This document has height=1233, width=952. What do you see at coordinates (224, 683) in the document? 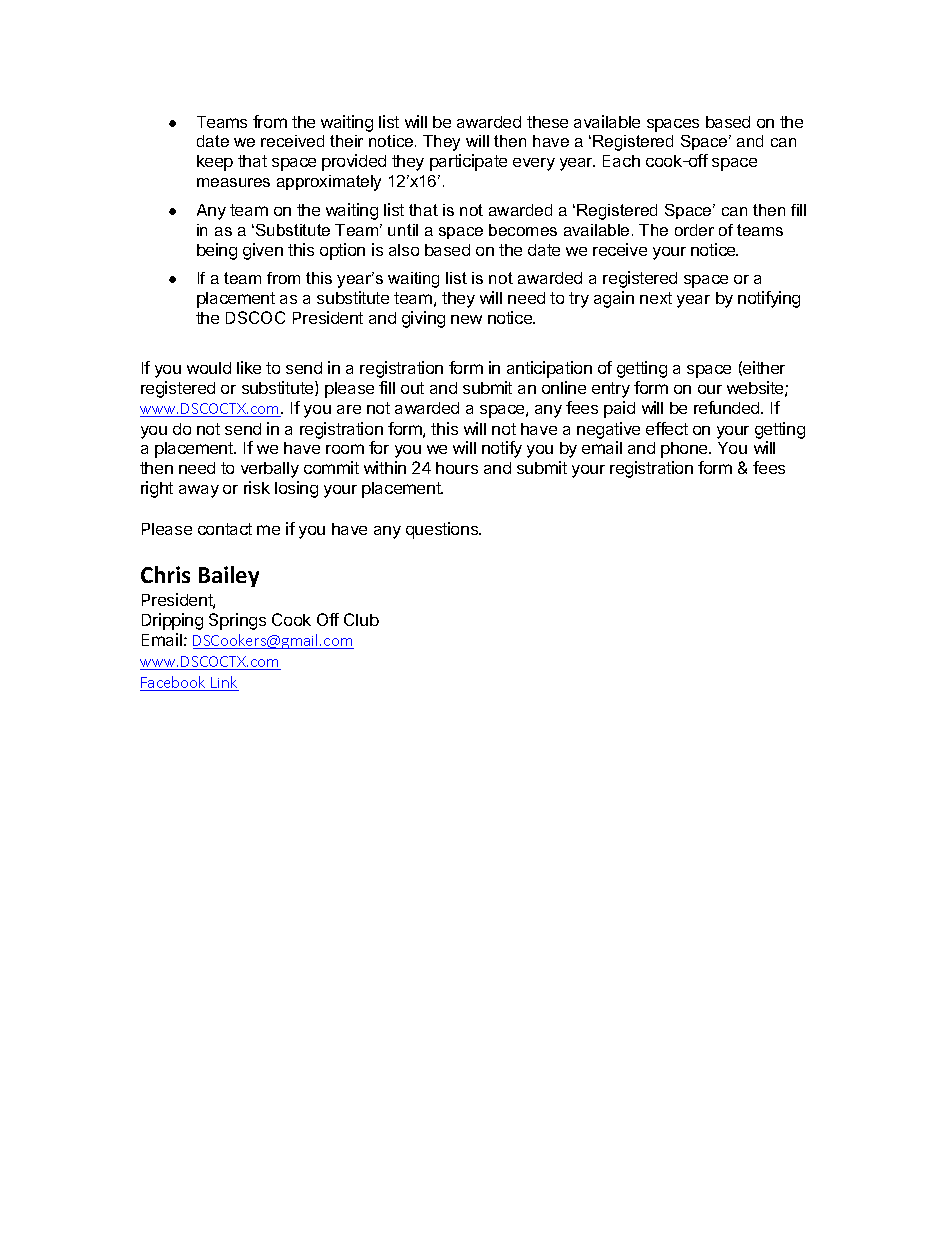
I see `Link` at bounding box center [224, 683].
